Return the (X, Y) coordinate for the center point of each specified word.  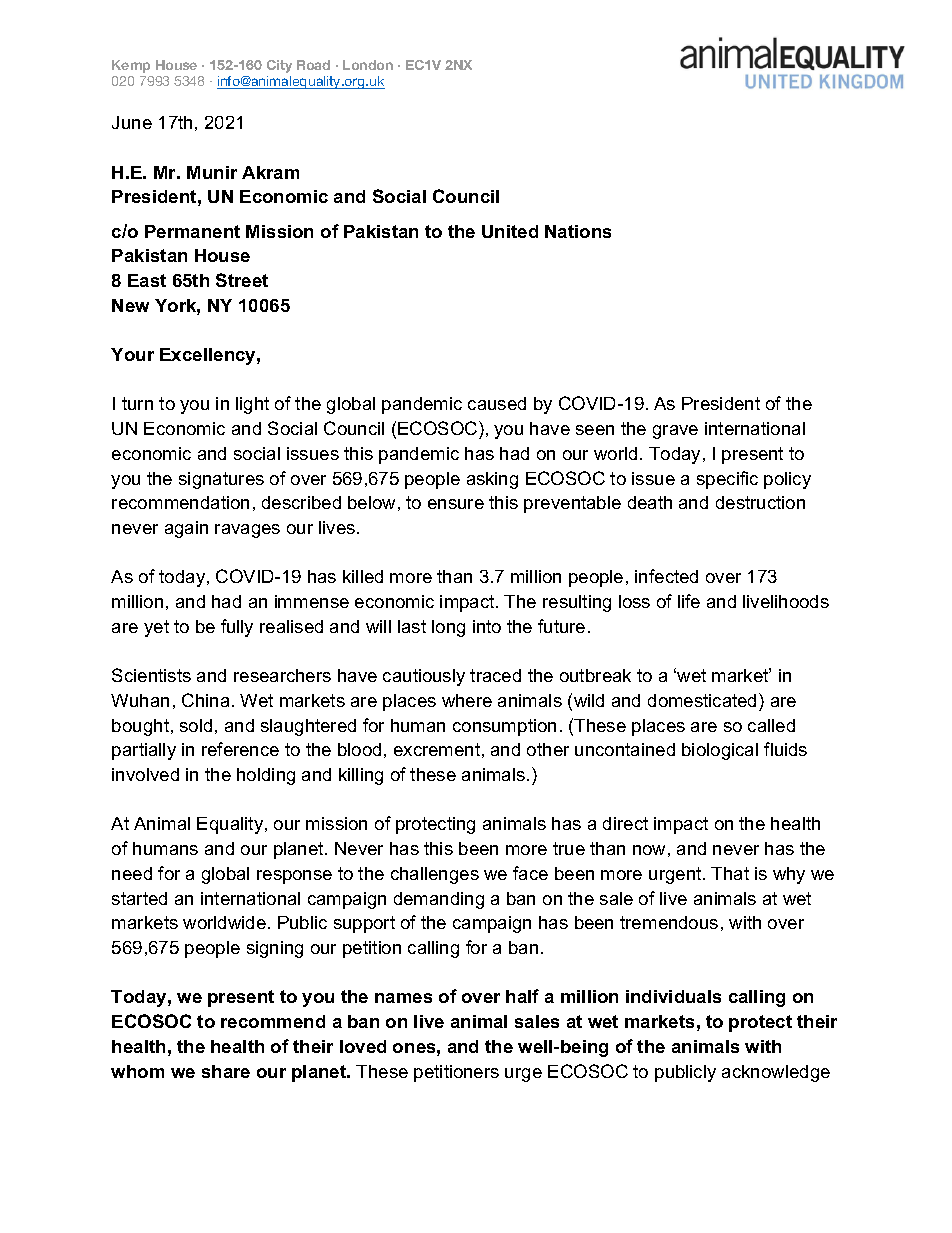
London (368, 65)
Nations (578, 231)
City (279, 66)
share (226, 1071)
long (448, 628)
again (186, 529)
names (403, 998)
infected (666, 576)
